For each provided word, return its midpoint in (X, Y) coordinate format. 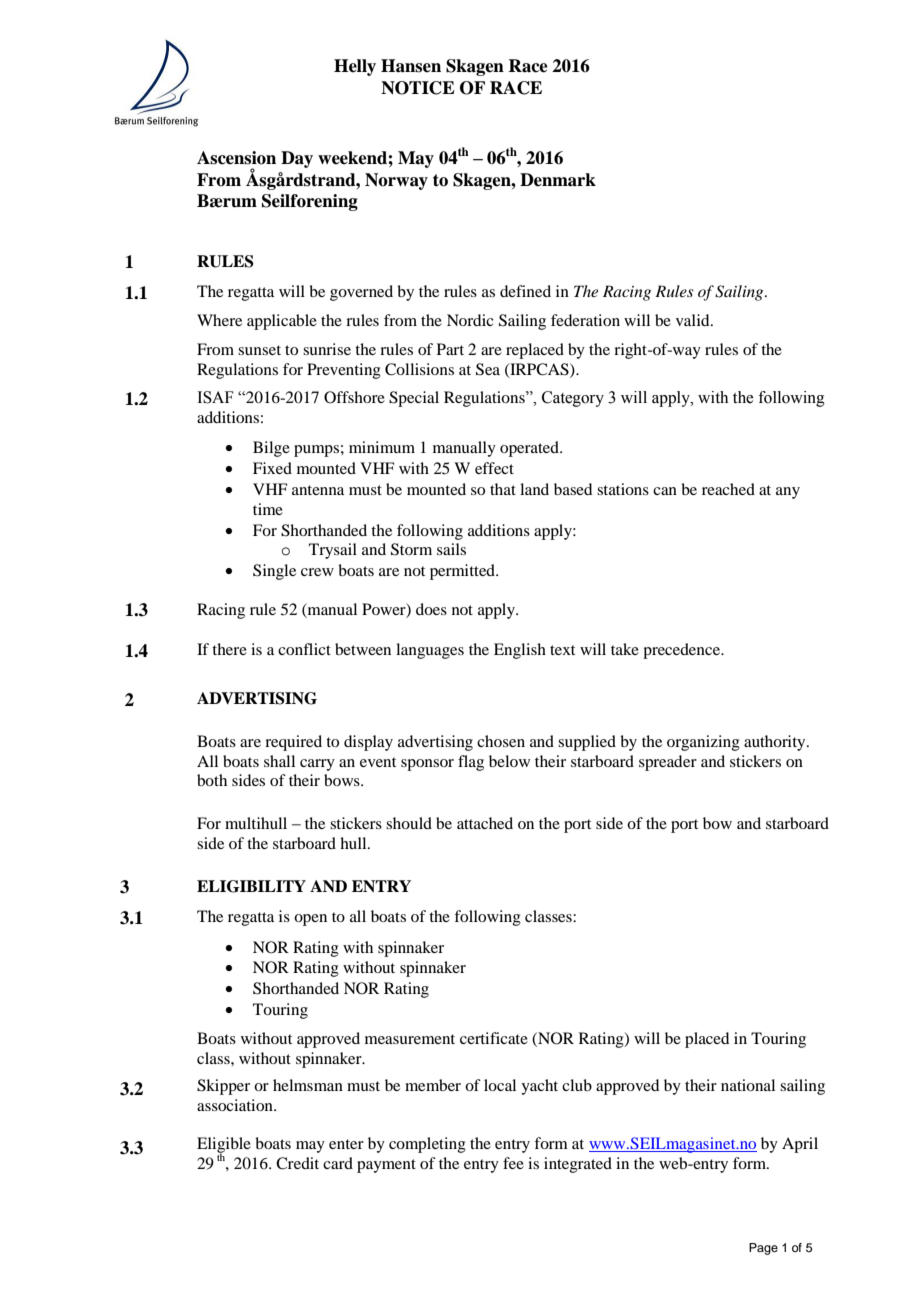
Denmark (558, 180)
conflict (304, 649)
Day (297, 159)
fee (513, 1163)
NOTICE (418, 88)
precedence (683, 651)
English (520, 651)
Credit (297, 1163)
